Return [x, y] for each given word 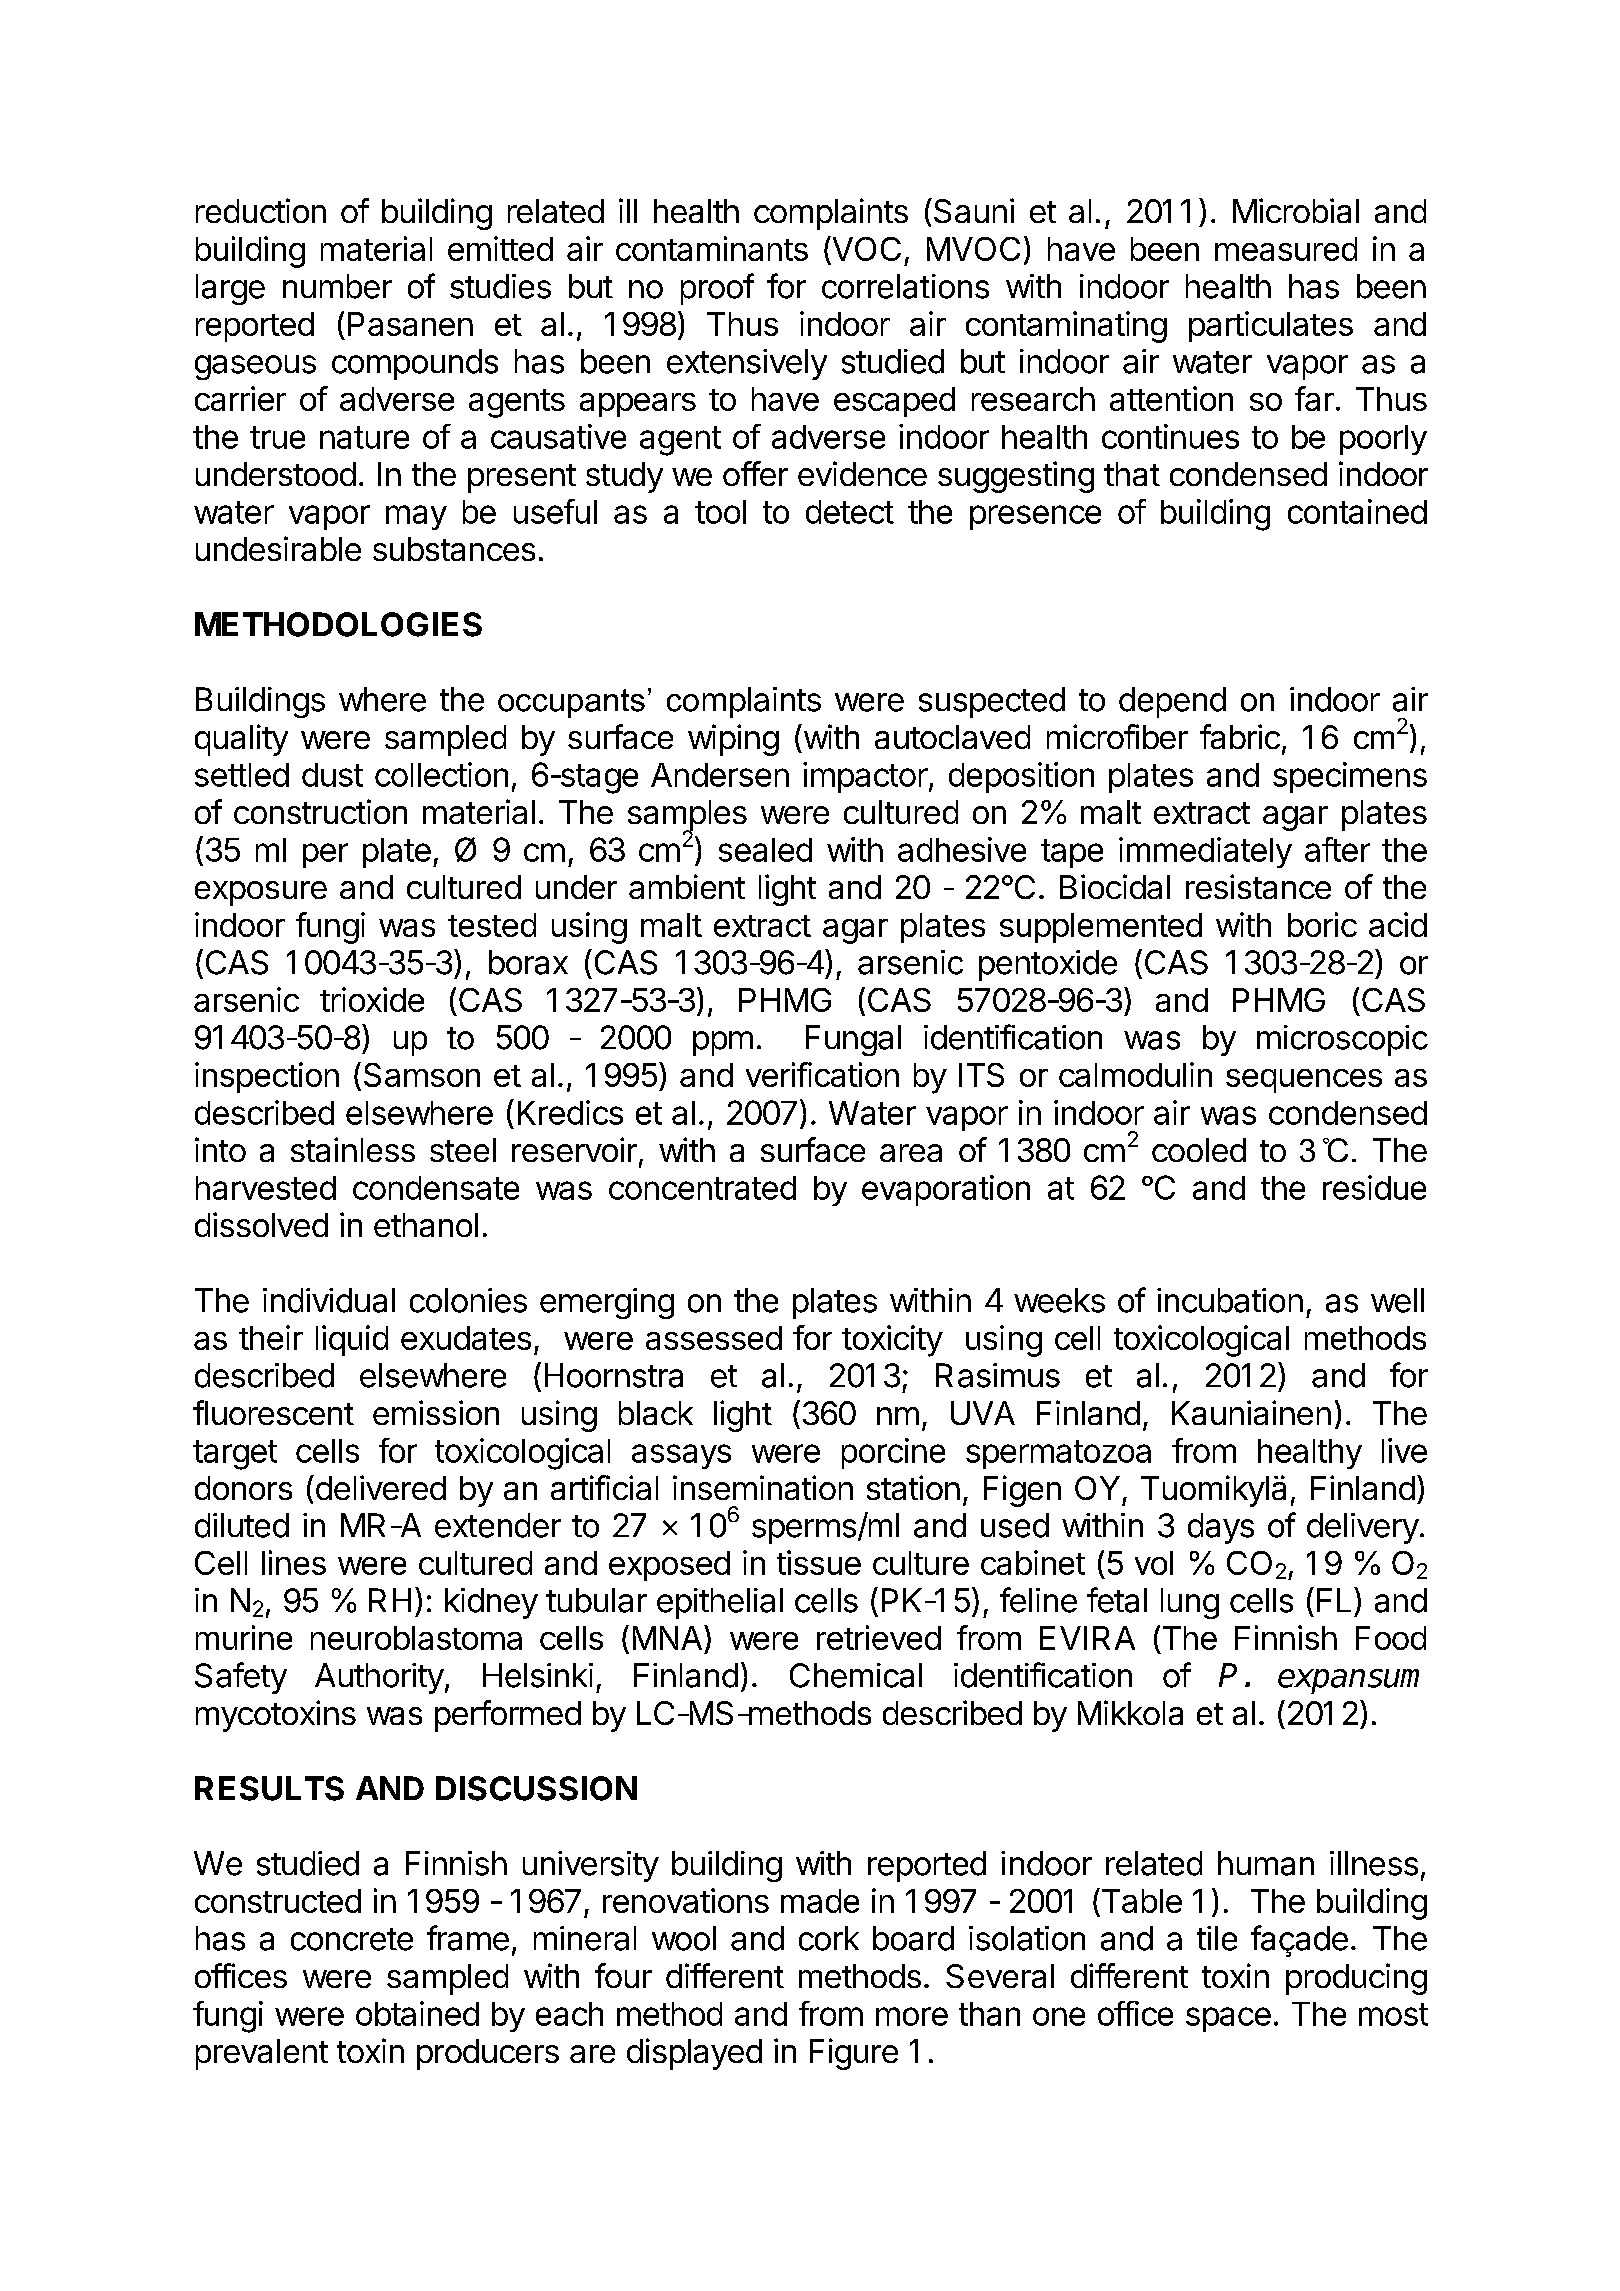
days [1221, 1528]
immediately [1205, 852]
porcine [893, 1453]
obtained [417, 2013]
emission [436, 1412]
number [337, 286]
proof [717, 289]
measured [1286, 249]
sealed [765, 850]
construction [320, 811]
